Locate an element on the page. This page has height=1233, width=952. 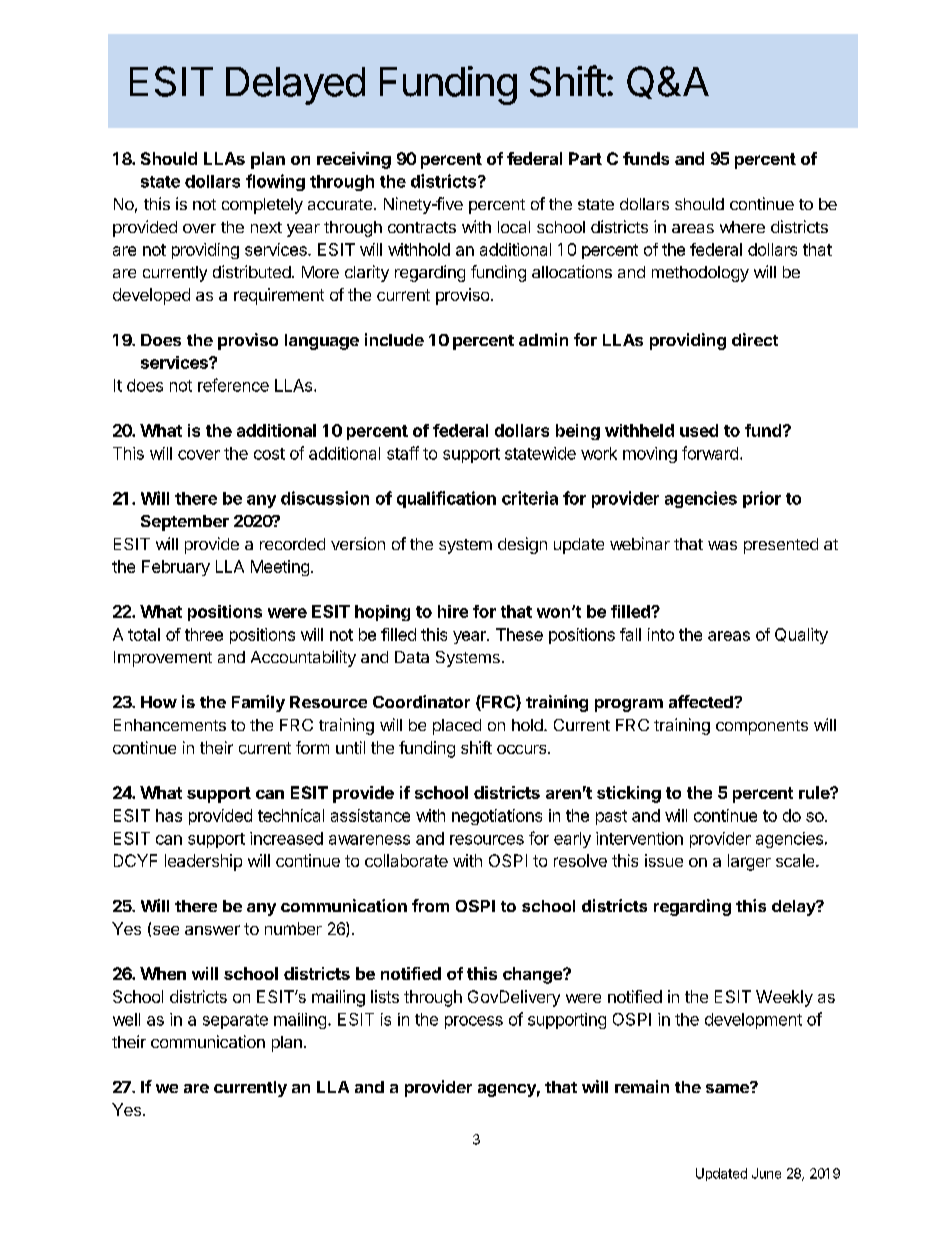
completely is located at coordinates (262, 206).
